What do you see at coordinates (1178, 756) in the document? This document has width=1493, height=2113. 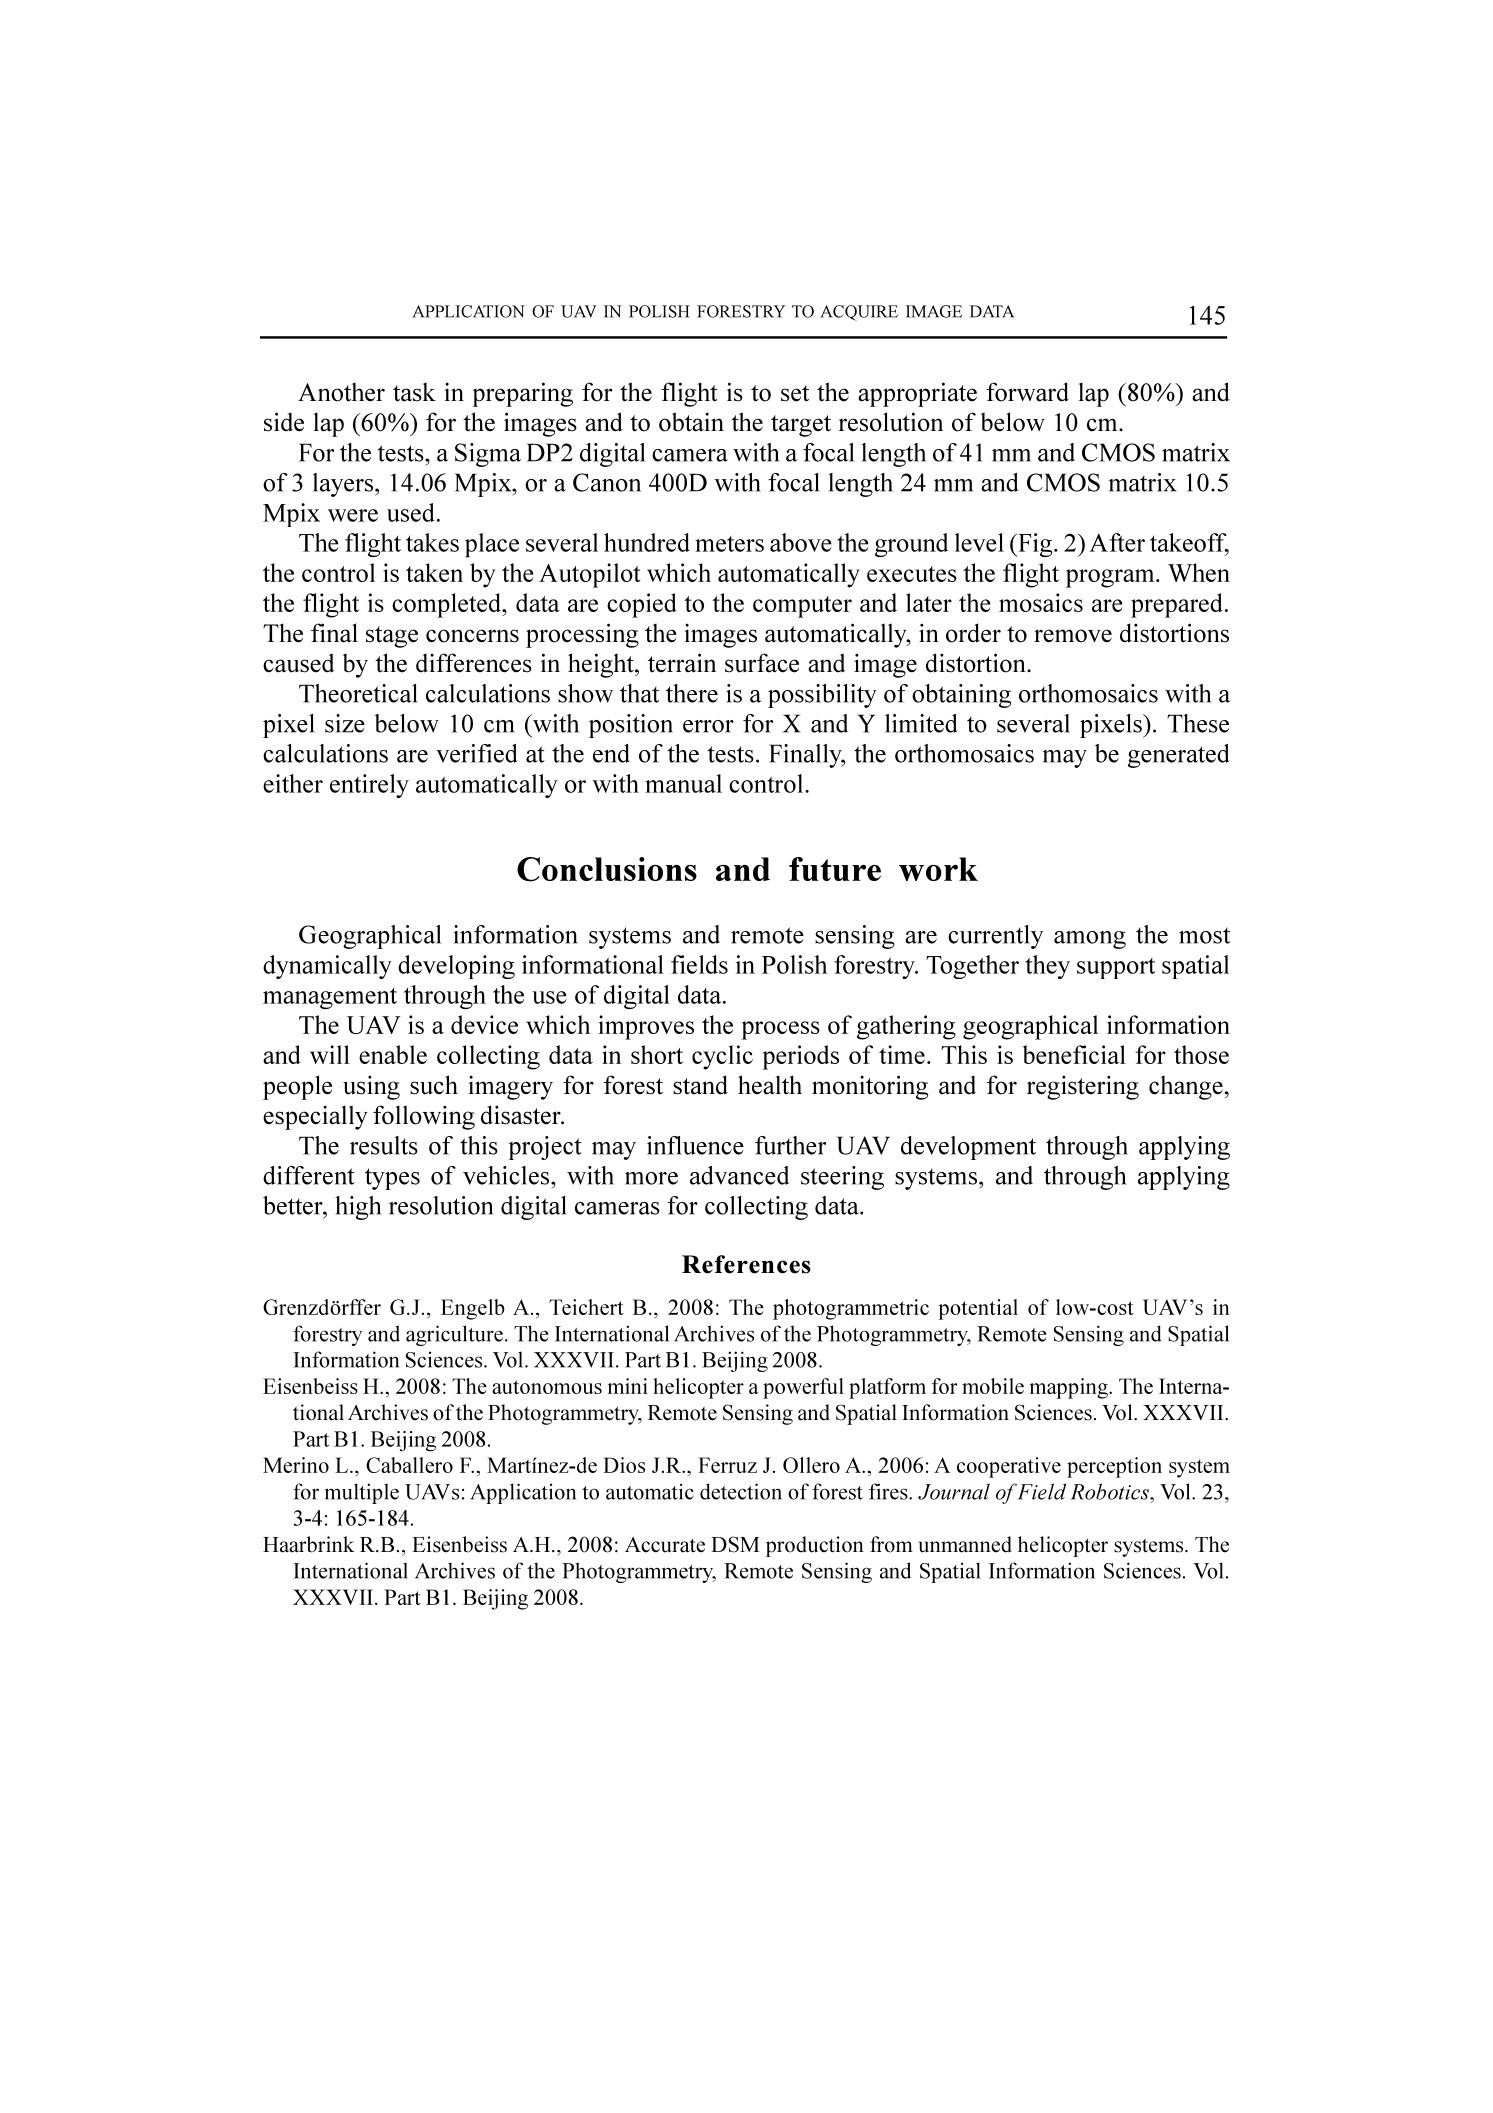 I see `generated` at bounding box center [1178, 756].
